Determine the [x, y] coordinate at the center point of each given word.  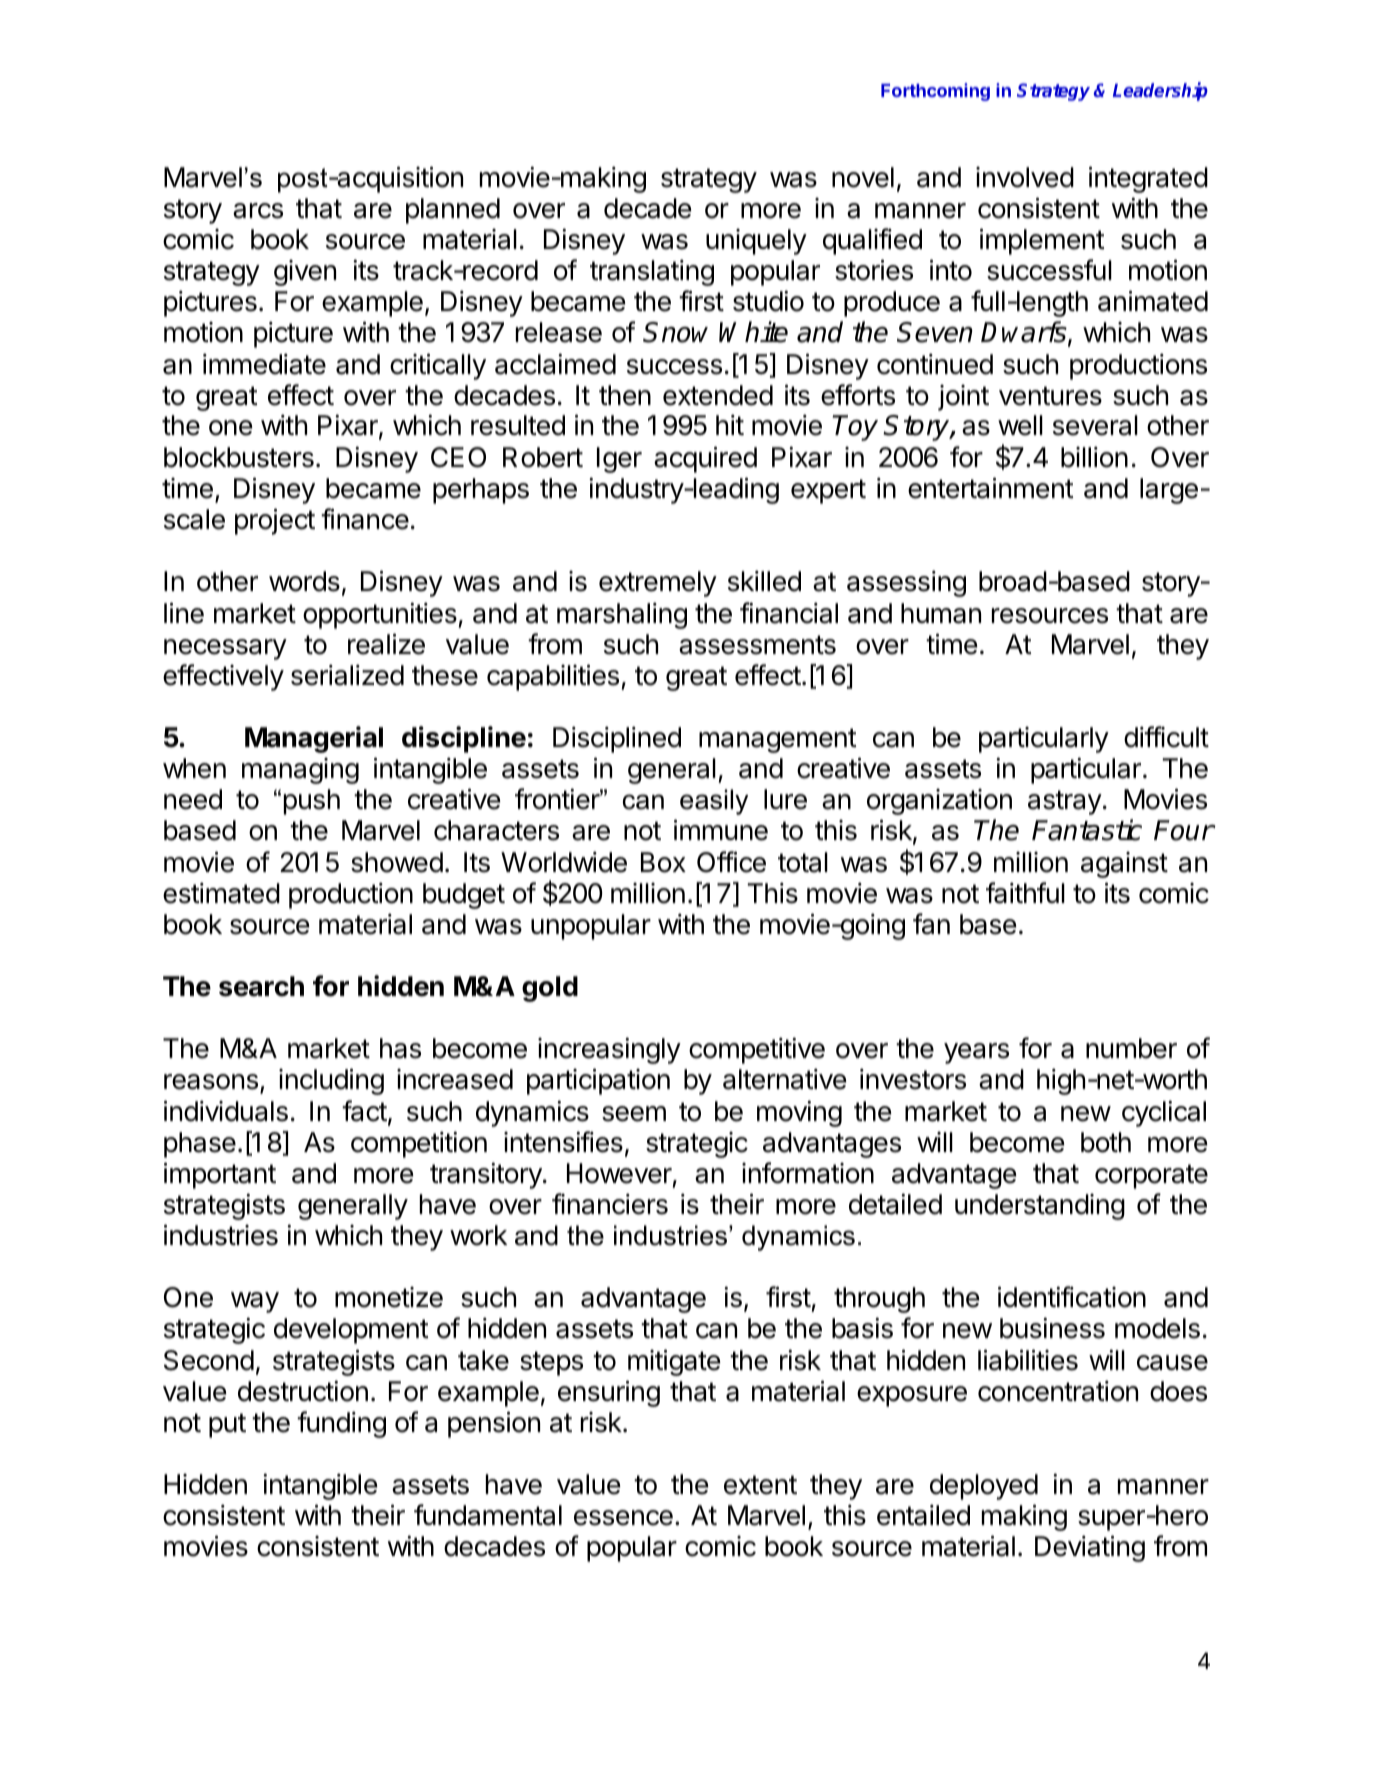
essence [623, 1518]
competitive [757, 1050]
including [331, 1081]
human [941, 613]
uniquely [756, 242]
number [1131, 1048]
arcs [258, 211]
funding [341, 1424]
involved [1025, 177]
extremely [658, 584]
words [304, 581]
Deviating [1090, 1548]
